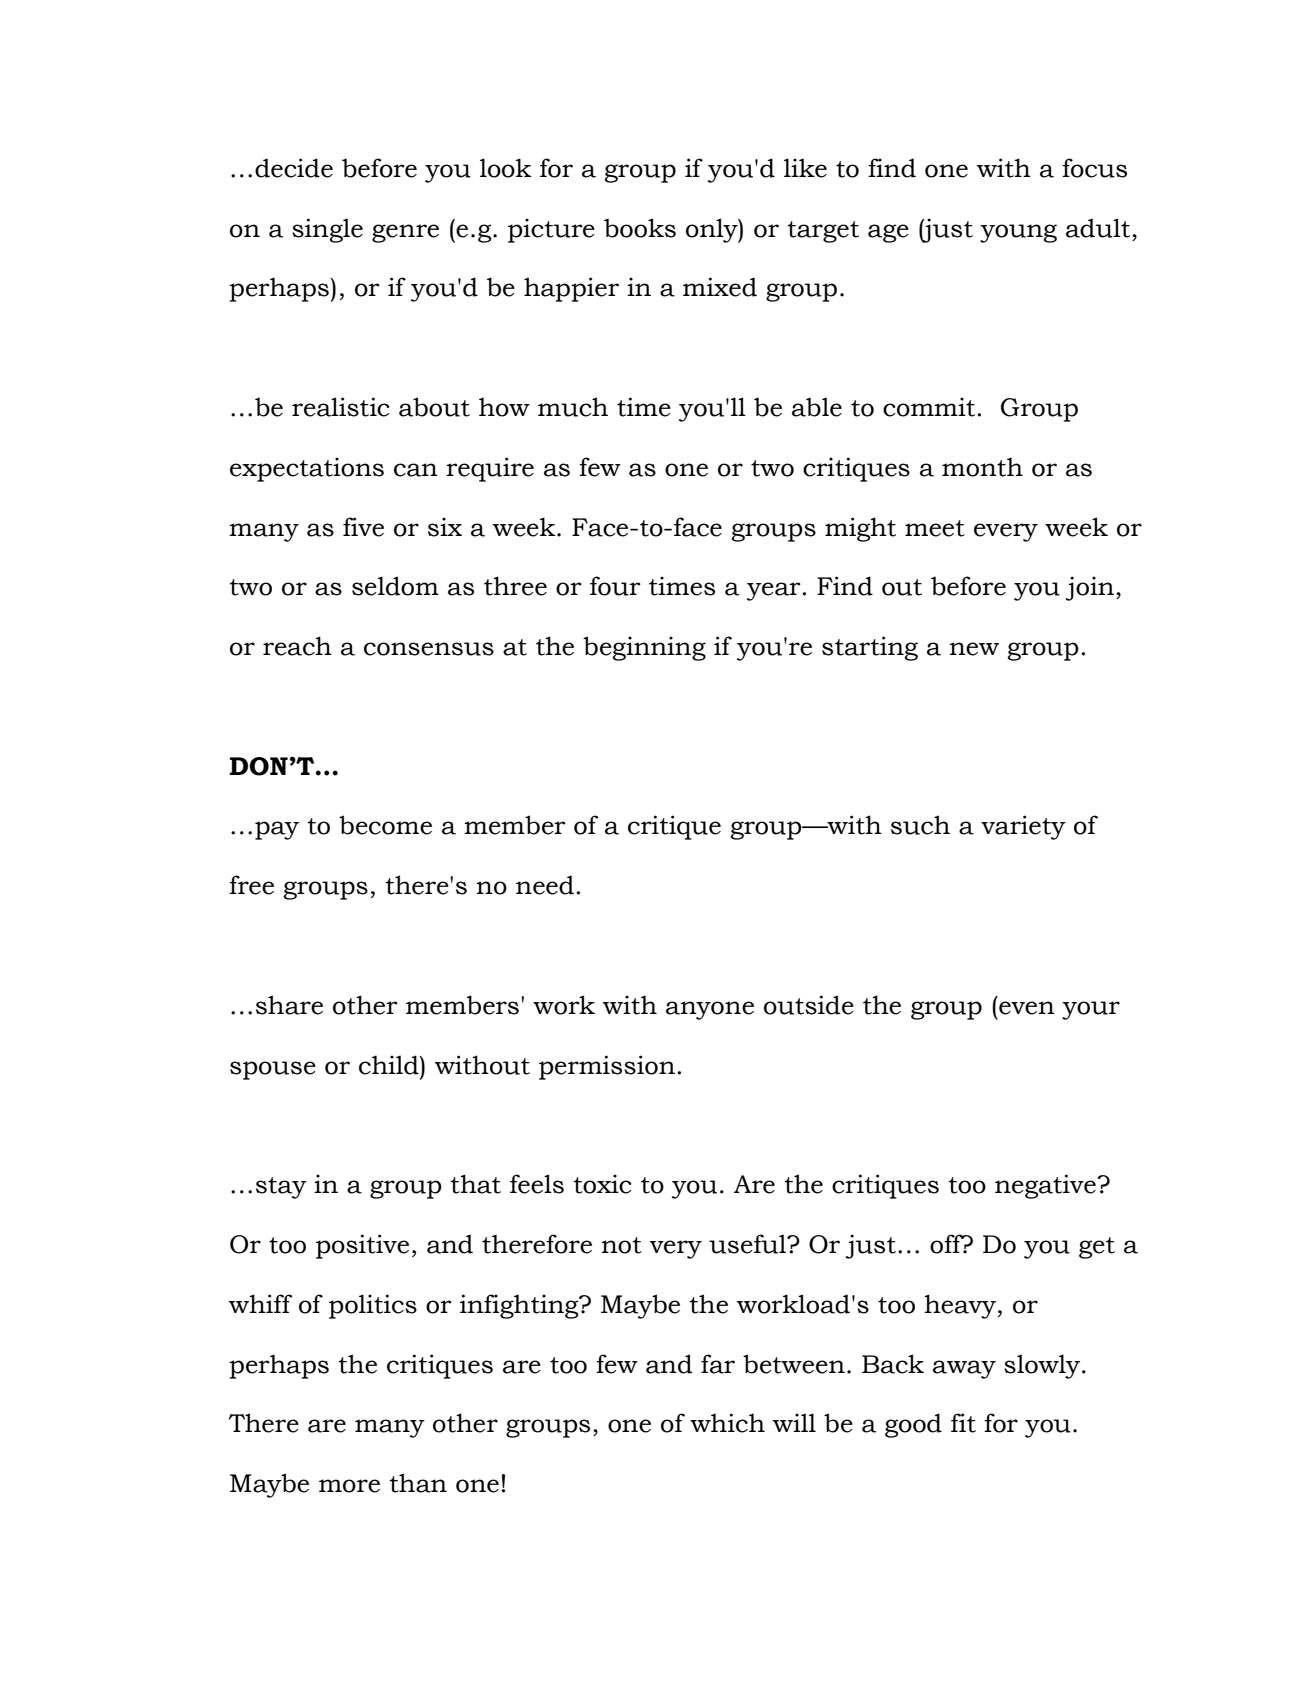  What do you see at coordinates (963, 1423) in the screenshot?
I see `fit` at bounding box center [963, 1423].
